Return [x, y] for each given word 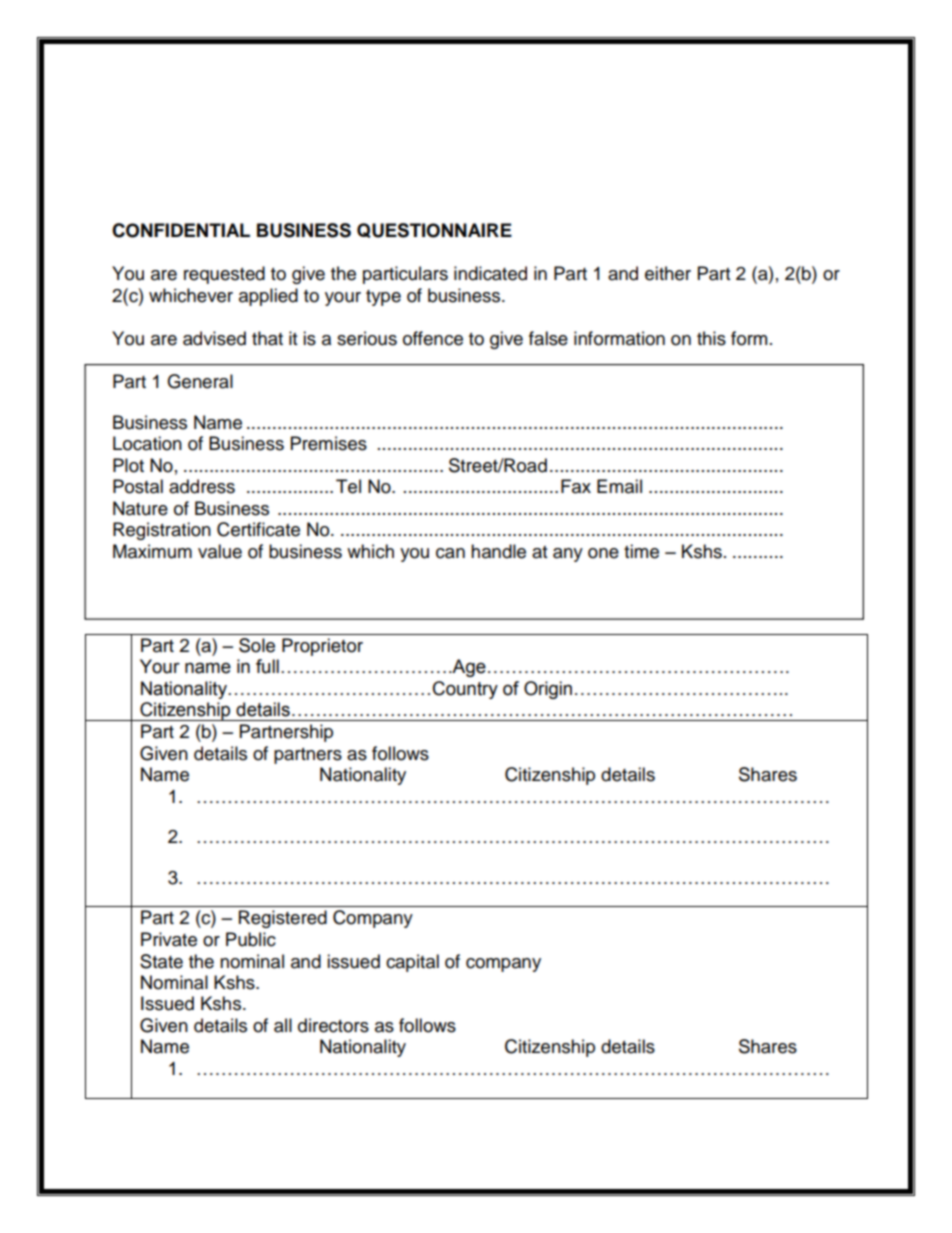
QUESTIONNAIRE [434, 230]
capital [412, 963]
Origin [548, 690]
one [603, 553]
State [161, 961]
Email [619, 486]
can [450, 553]
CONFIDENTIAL [181, 230]
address [202, 486]
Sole [257, 645]
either [668, 273]
